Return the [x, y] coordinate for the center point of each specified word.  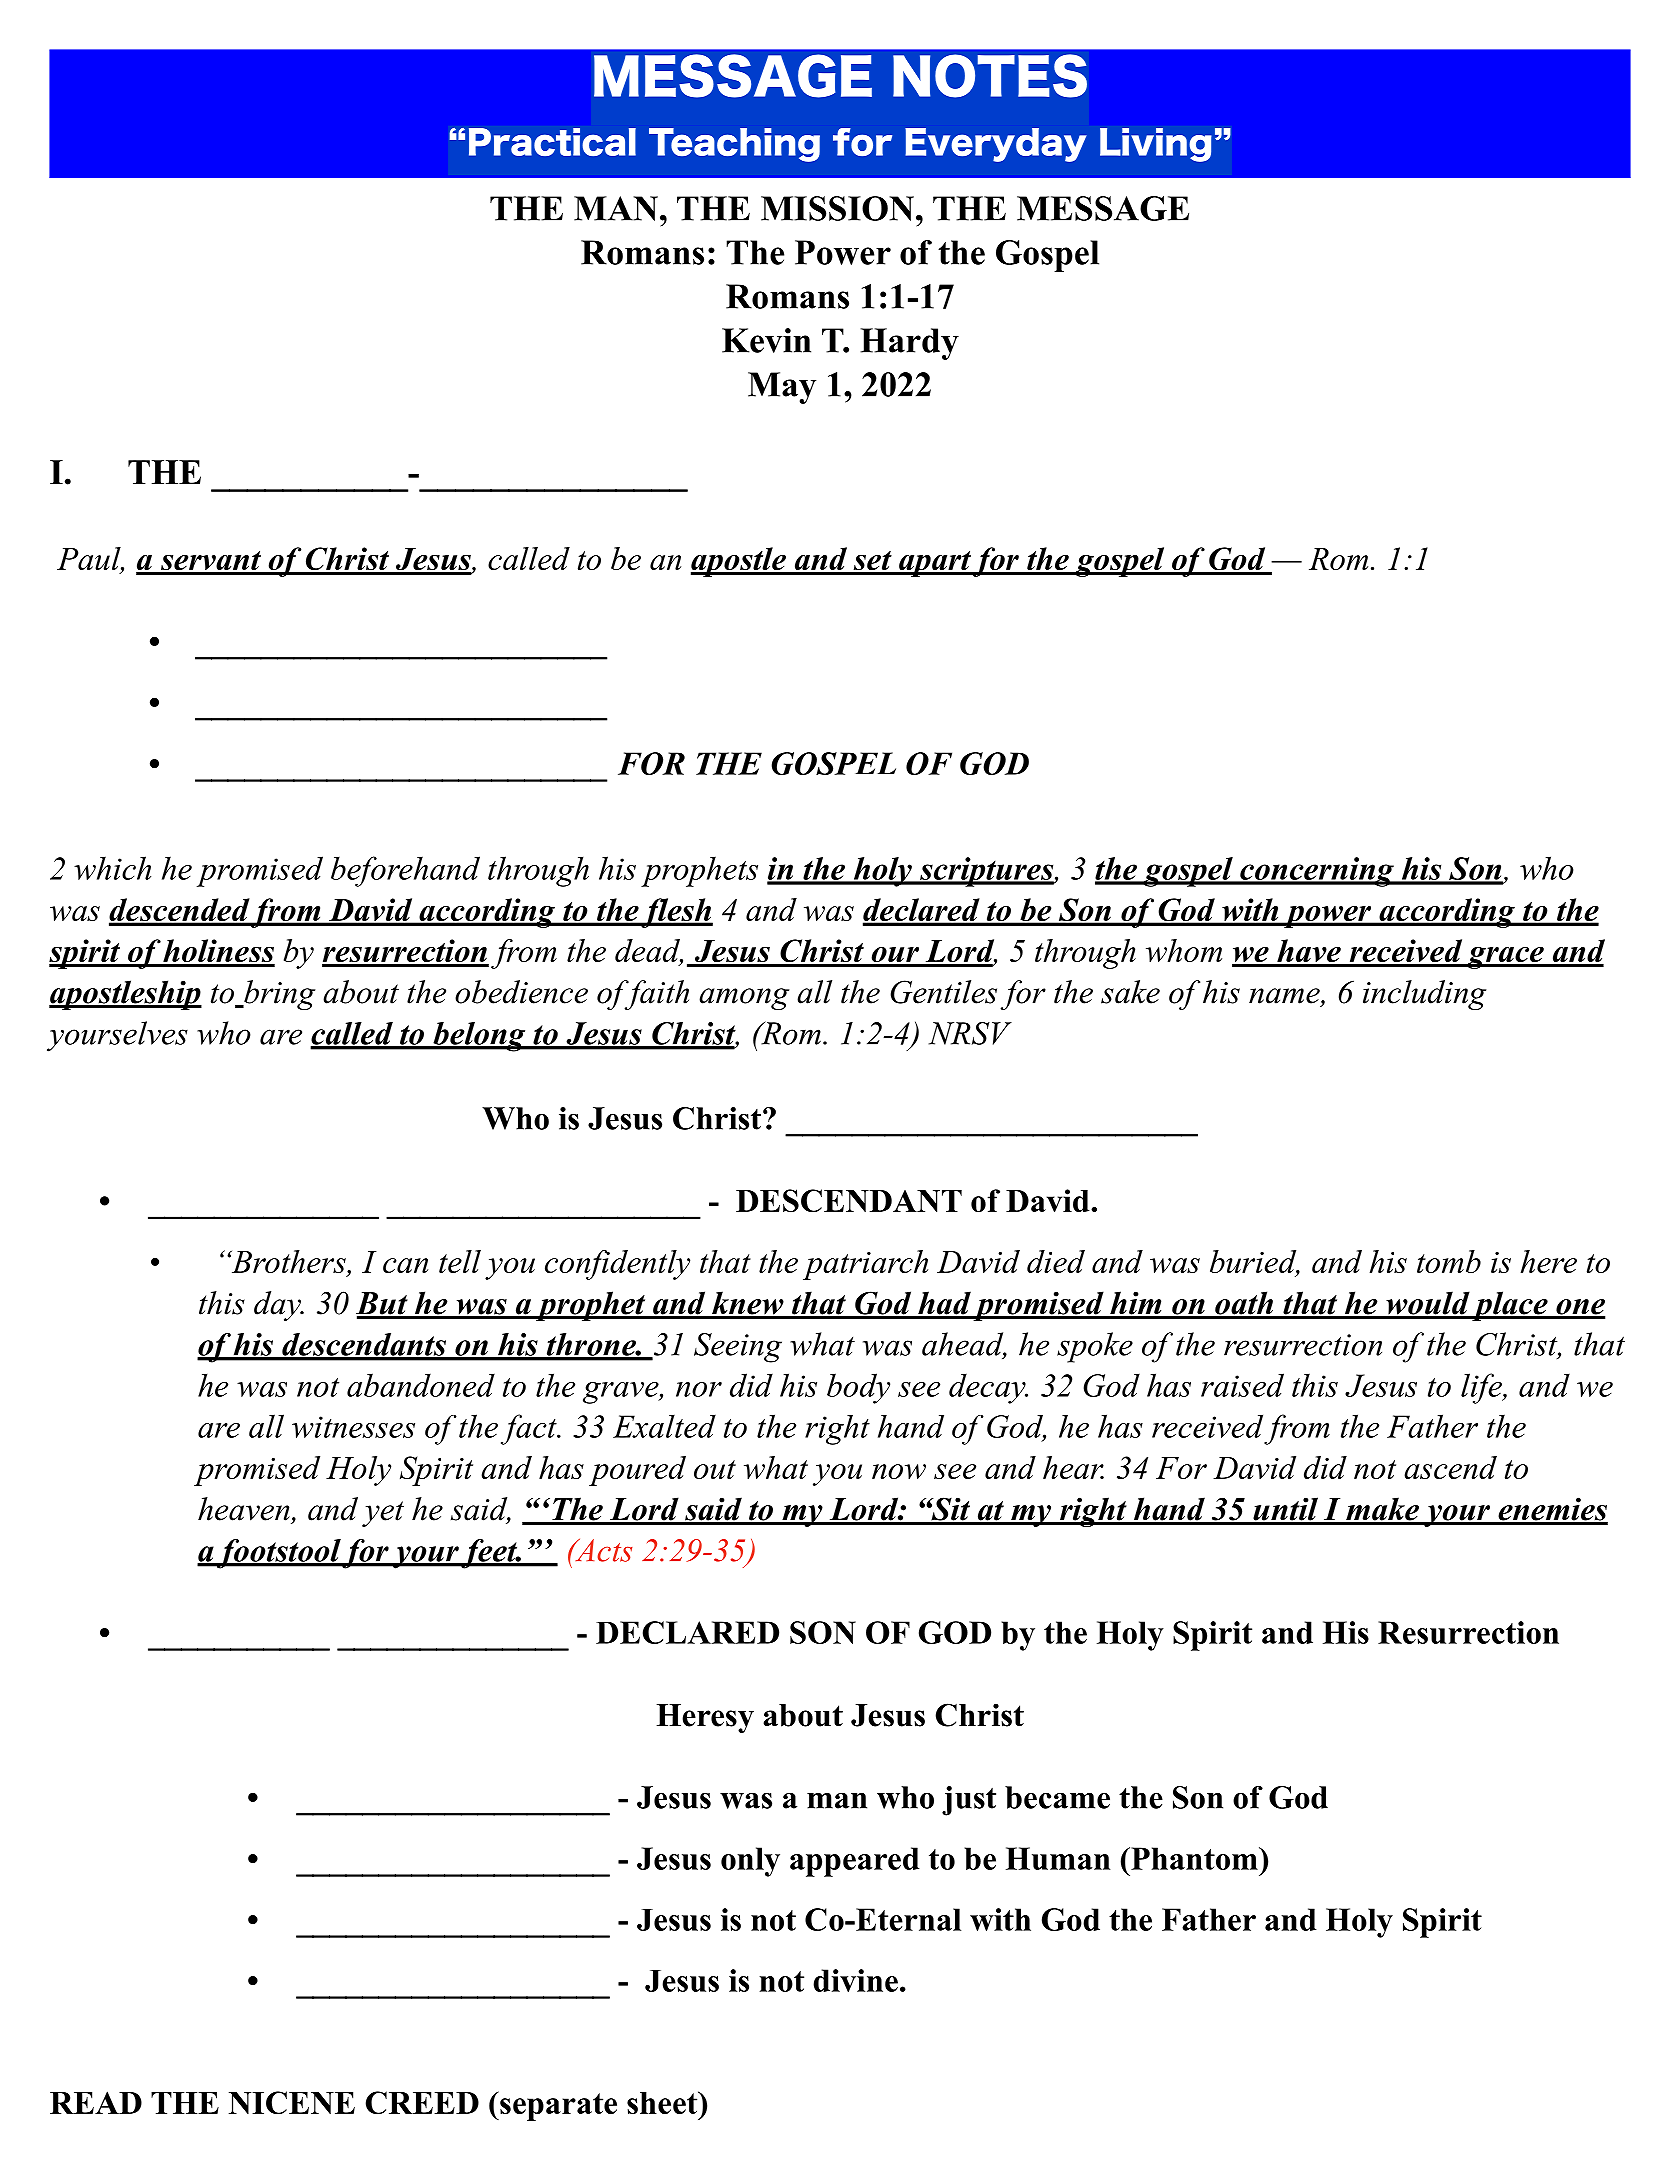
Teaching [734, 145]
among [744, 999]
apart [934, 564]
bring [278, 995]
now [899, 1471]
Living [1156, 145]
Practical [552, 142]
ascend [1450, 1467]
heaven [244, 1509]
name [1285, 997]
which [112, 868]
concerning [1317, 872]
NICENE [292, 2103]
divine [855, 1980]
